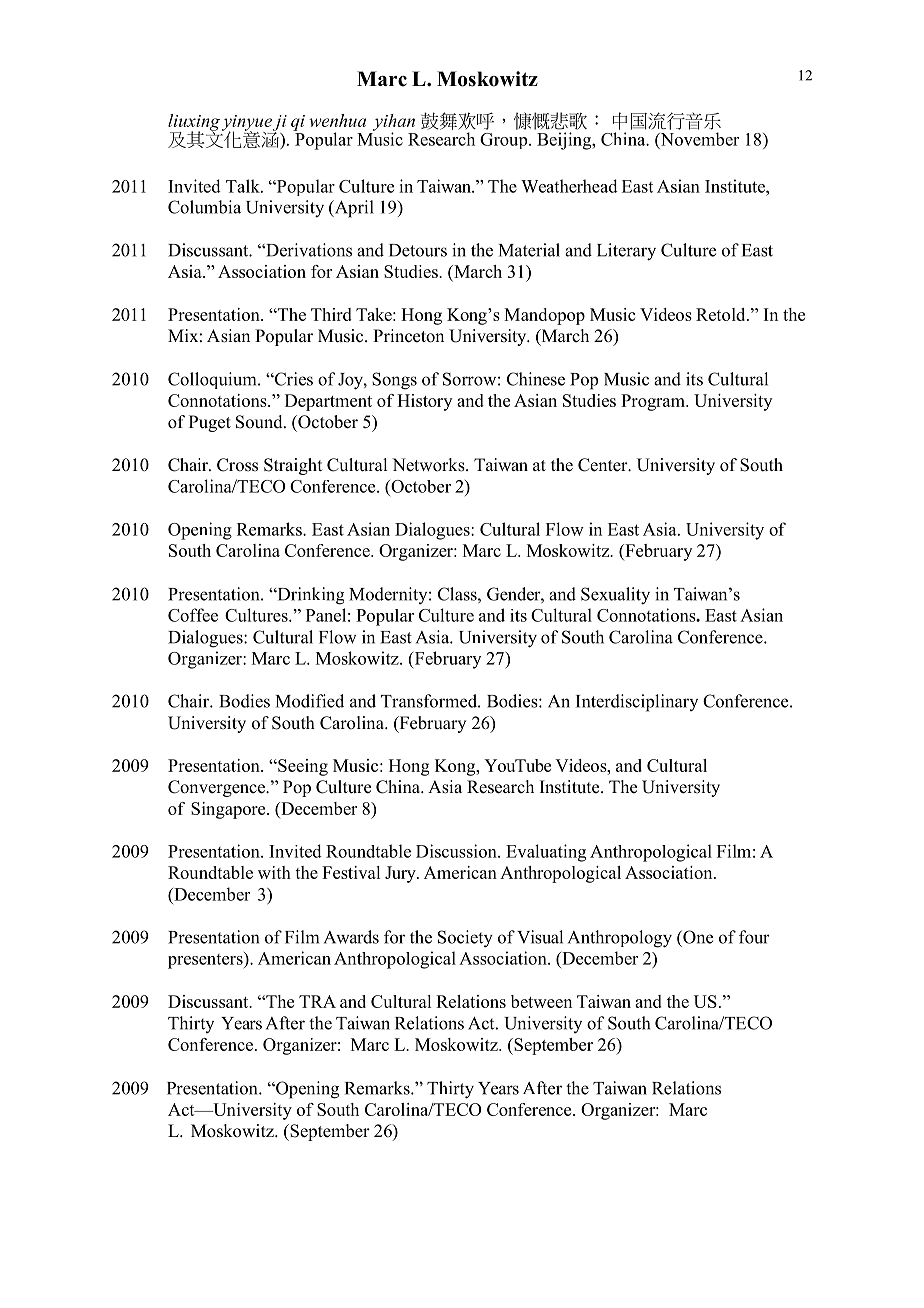  What do you see at coordinates (654, 402) in the page?
I see `Program` at bounding box center [654, 402].
